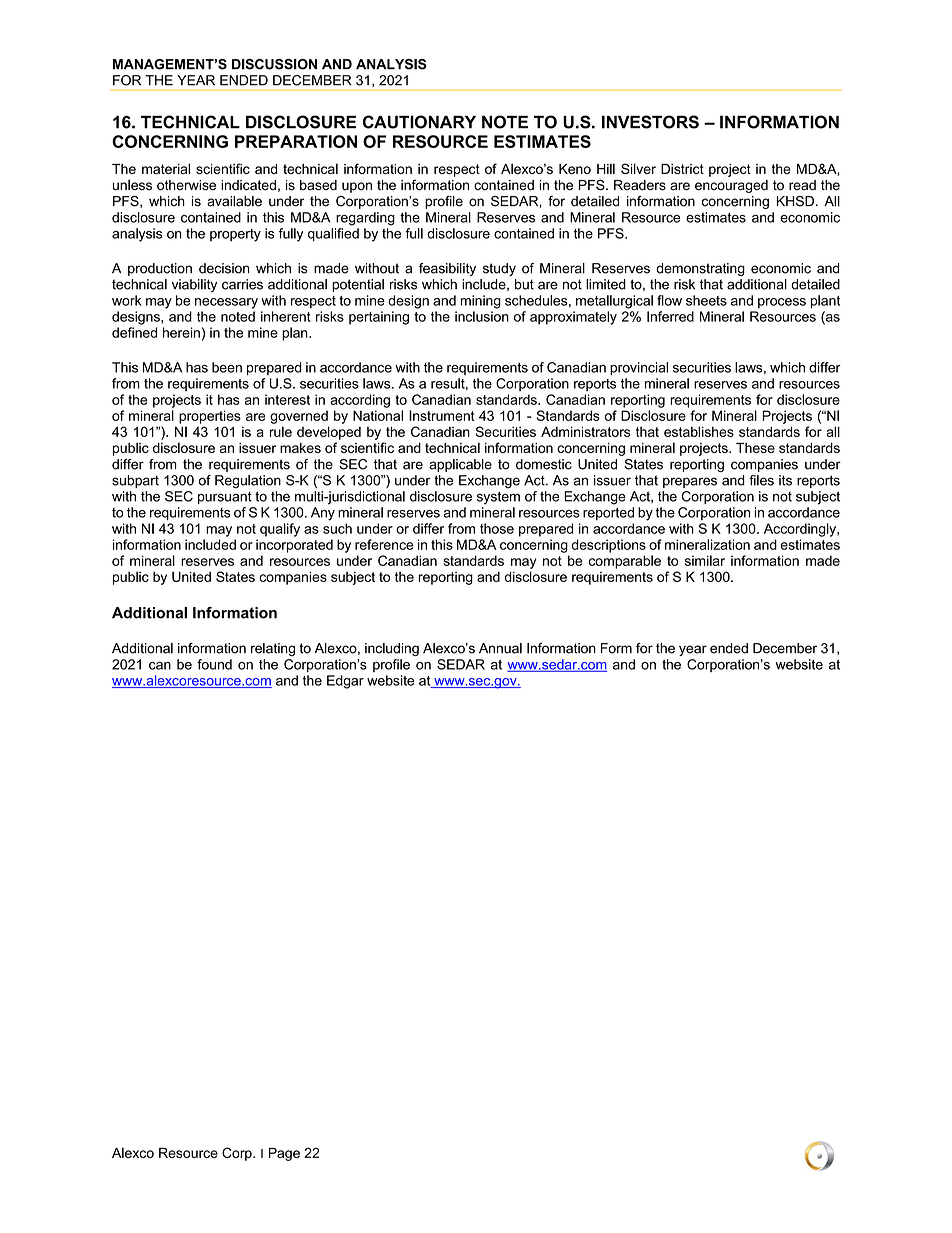 The height and width of the screenshot is (1233, 952). I want to click on Annual, so click(500, 648).
